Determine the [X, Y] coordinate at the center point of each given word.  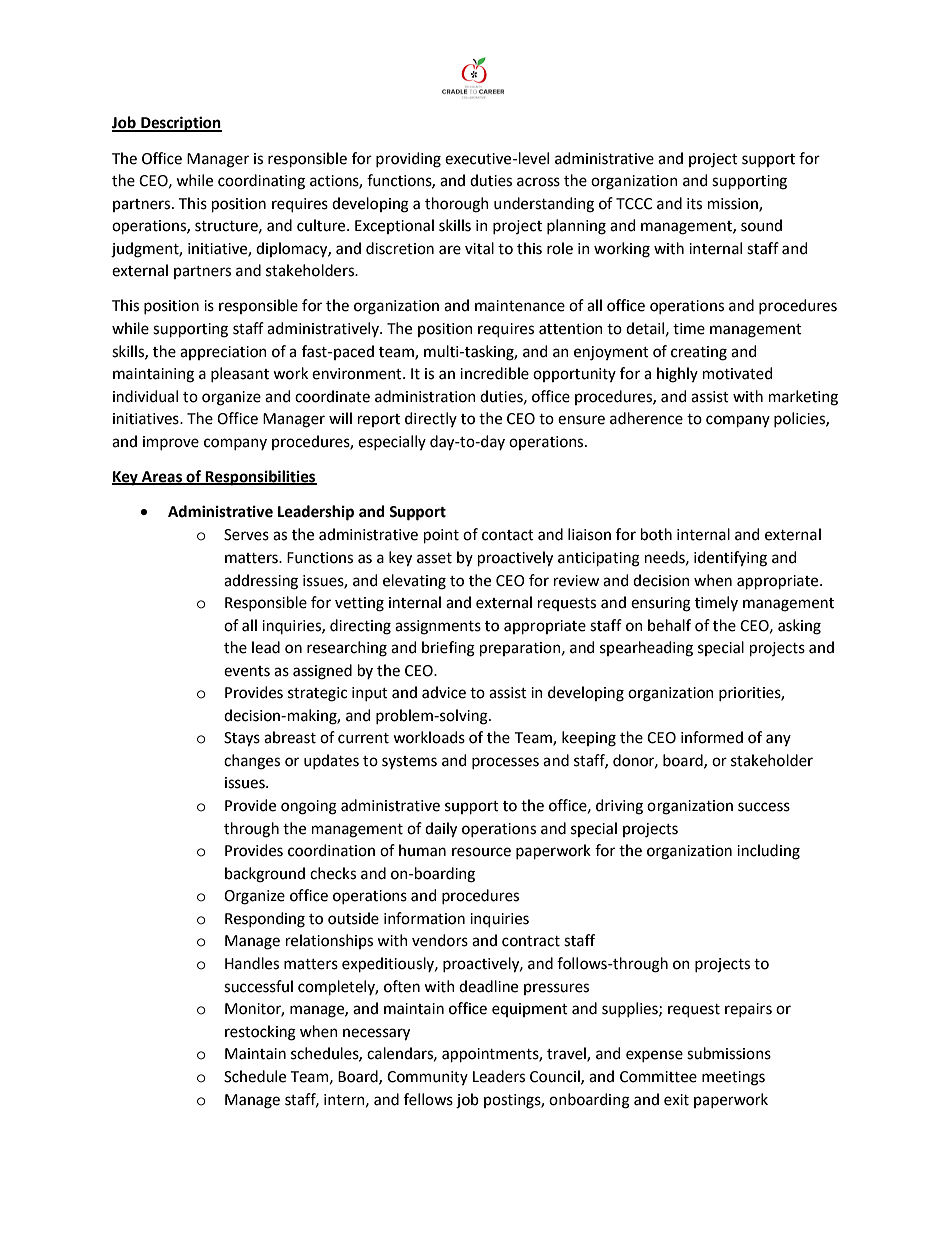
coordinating [261, 182]
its [694, 204]
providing [408, 160]
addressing [261, 582]
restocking [260, 1033]
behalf [669, 625]
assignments [438, 627]
